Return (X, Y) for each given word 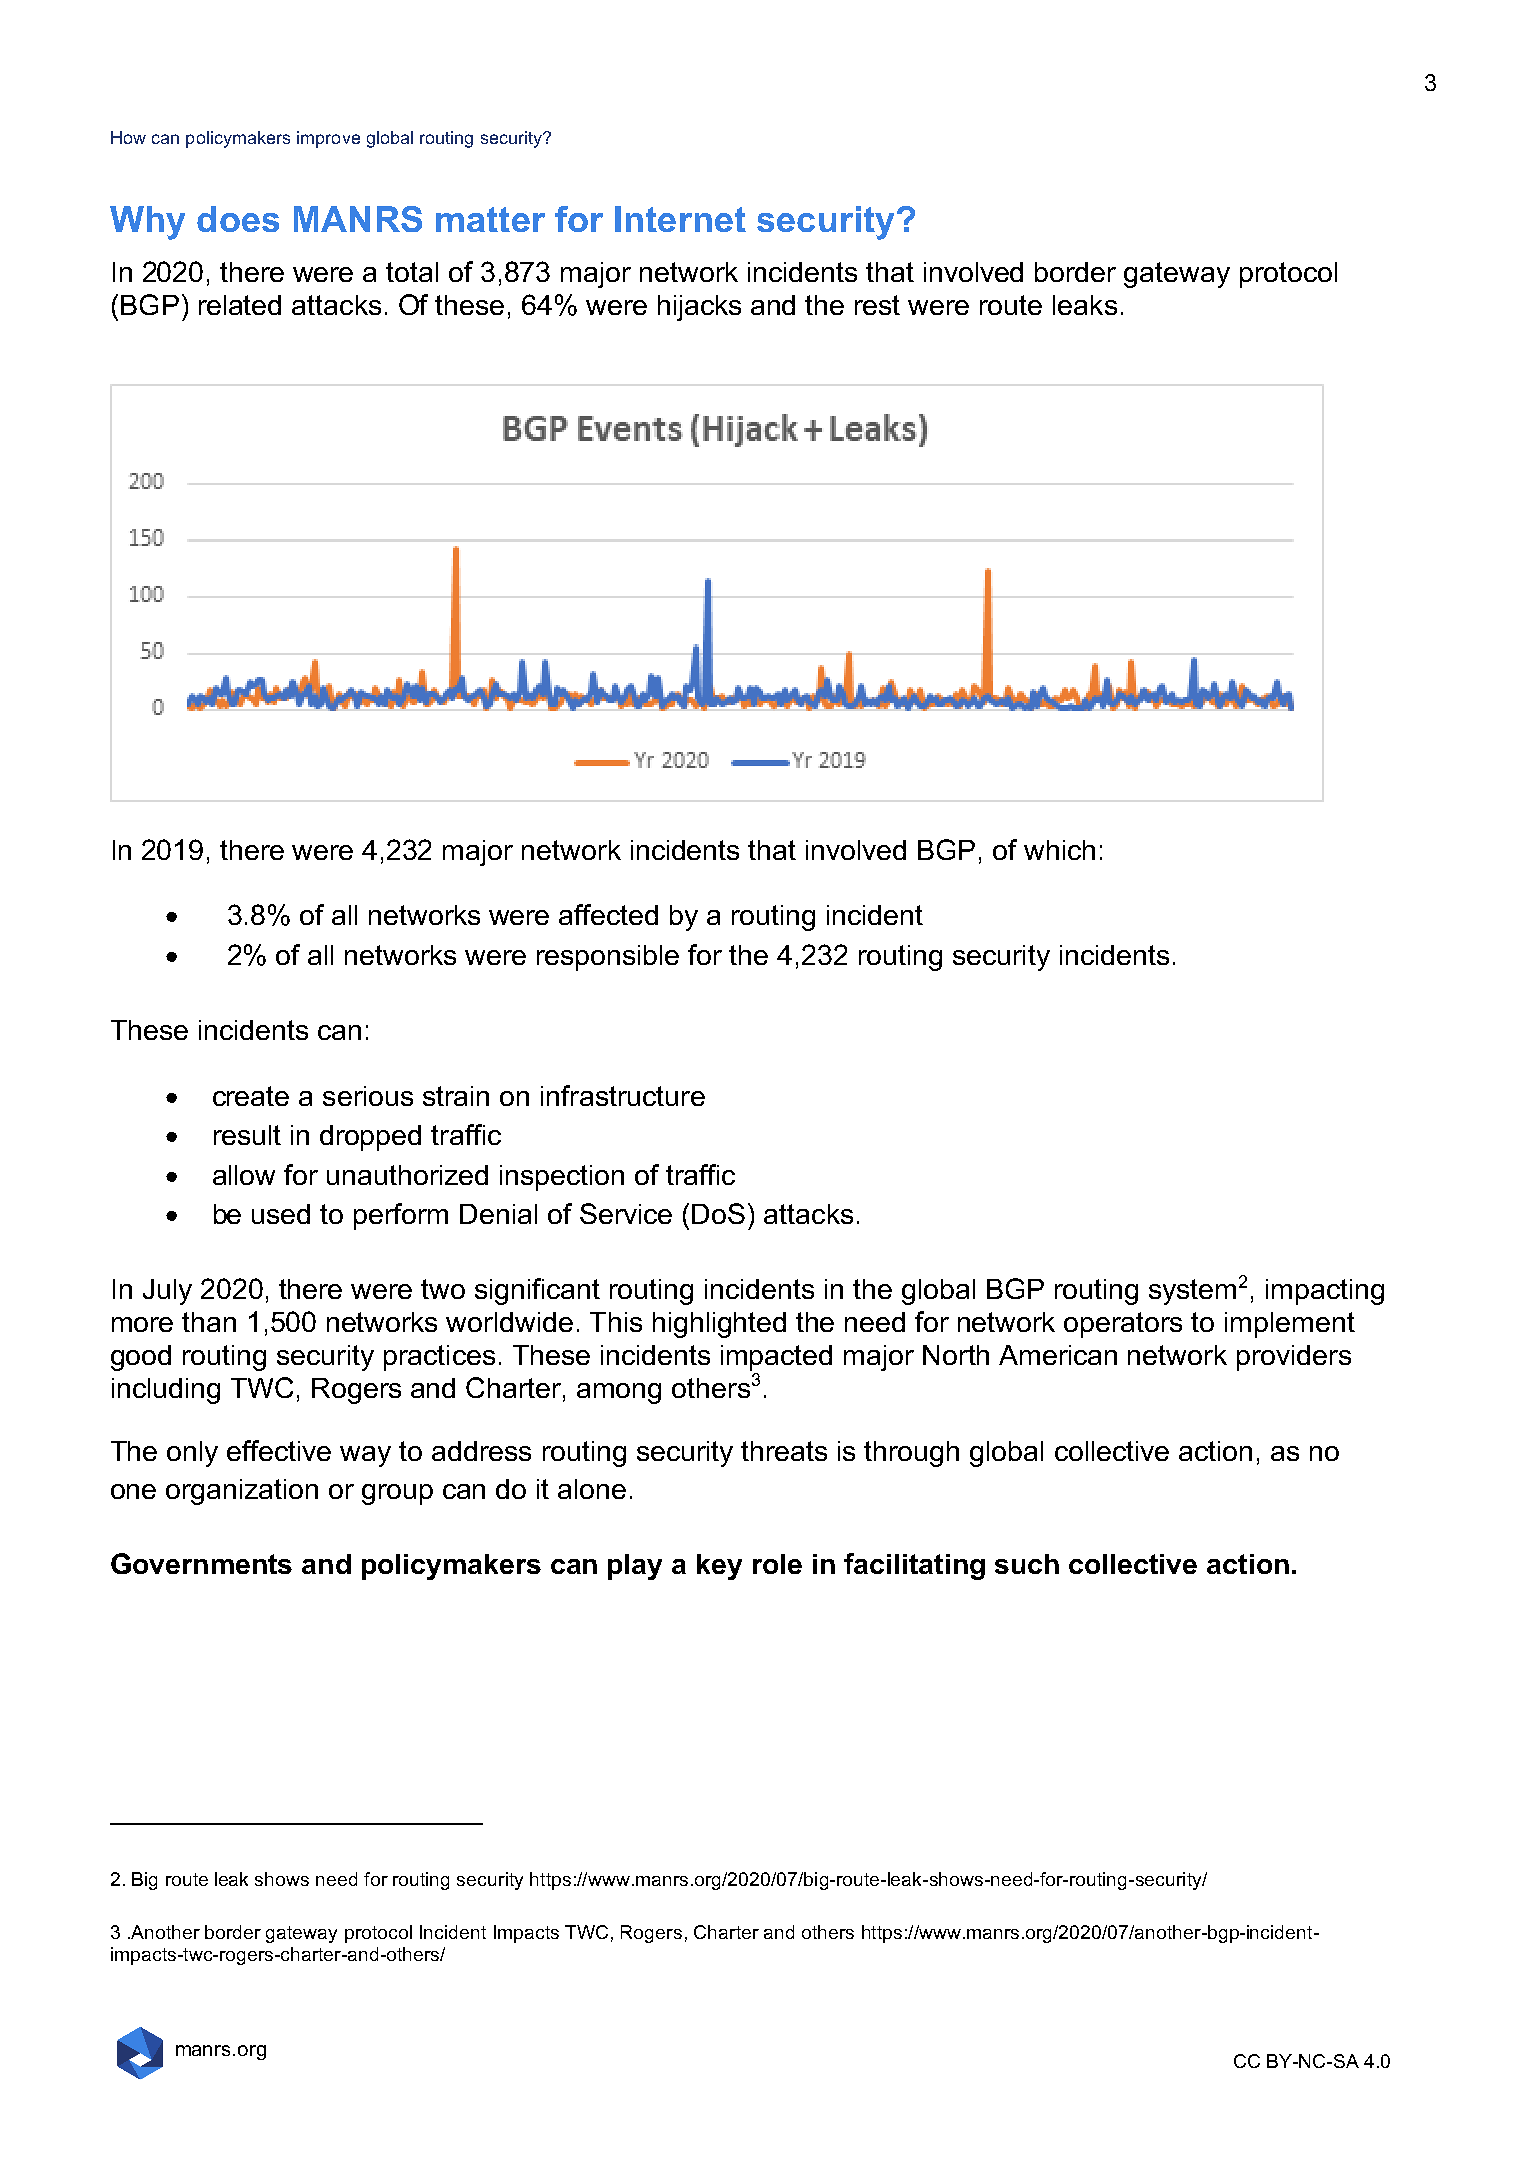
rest (877, 305)
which (1059, 850)
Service (626, 1213)
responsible (608, 958)
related (240, 305)
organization (242, 1492)
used (281, 1214)
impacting (1325, 1292)
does (238, 219)
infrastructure (623, 1095)
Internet (680, 219)
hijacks (699, 308)
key (719, 1567)
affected (608, 914)
